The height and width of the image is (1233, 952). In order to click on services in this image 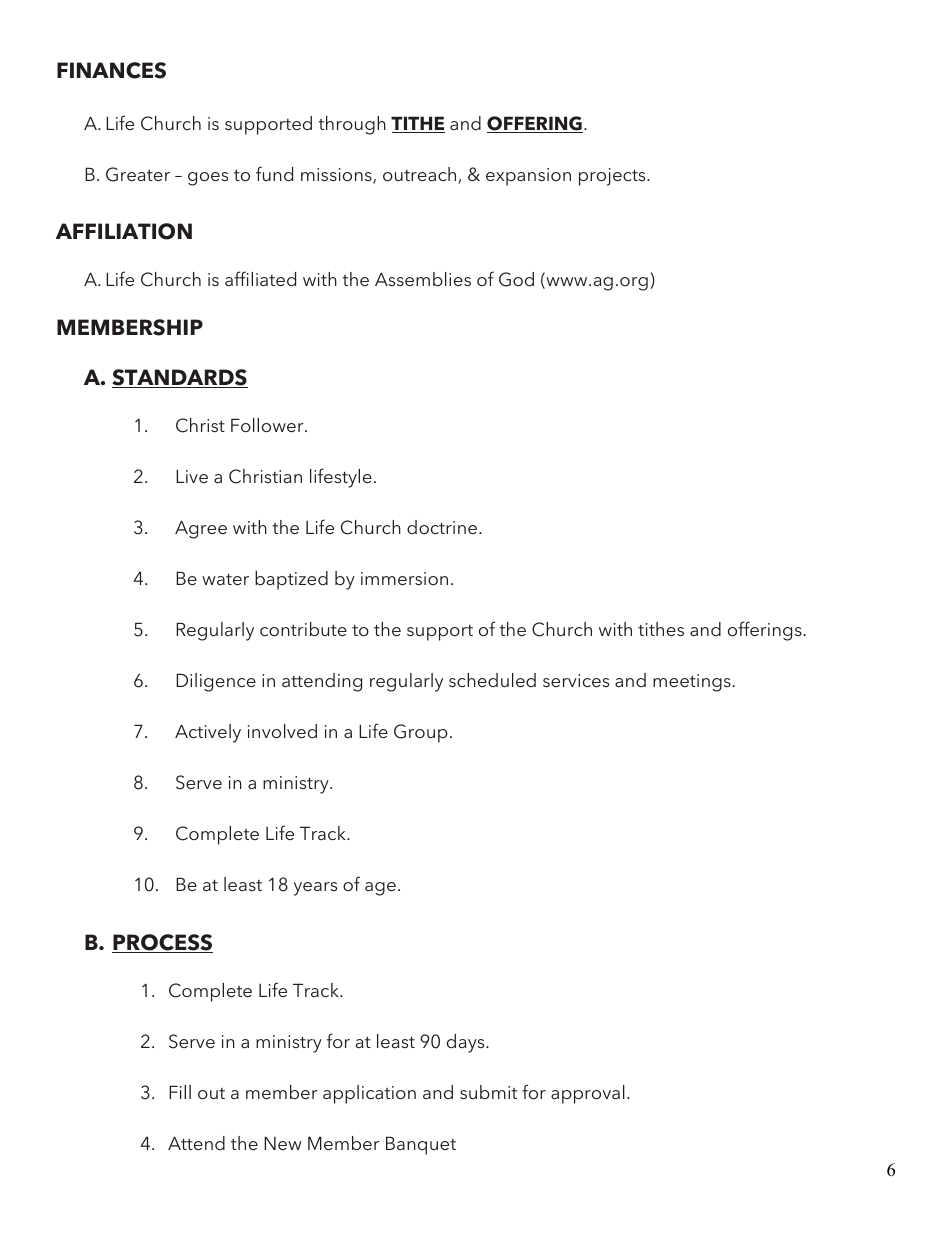, I will do `click(576, 680)`.
